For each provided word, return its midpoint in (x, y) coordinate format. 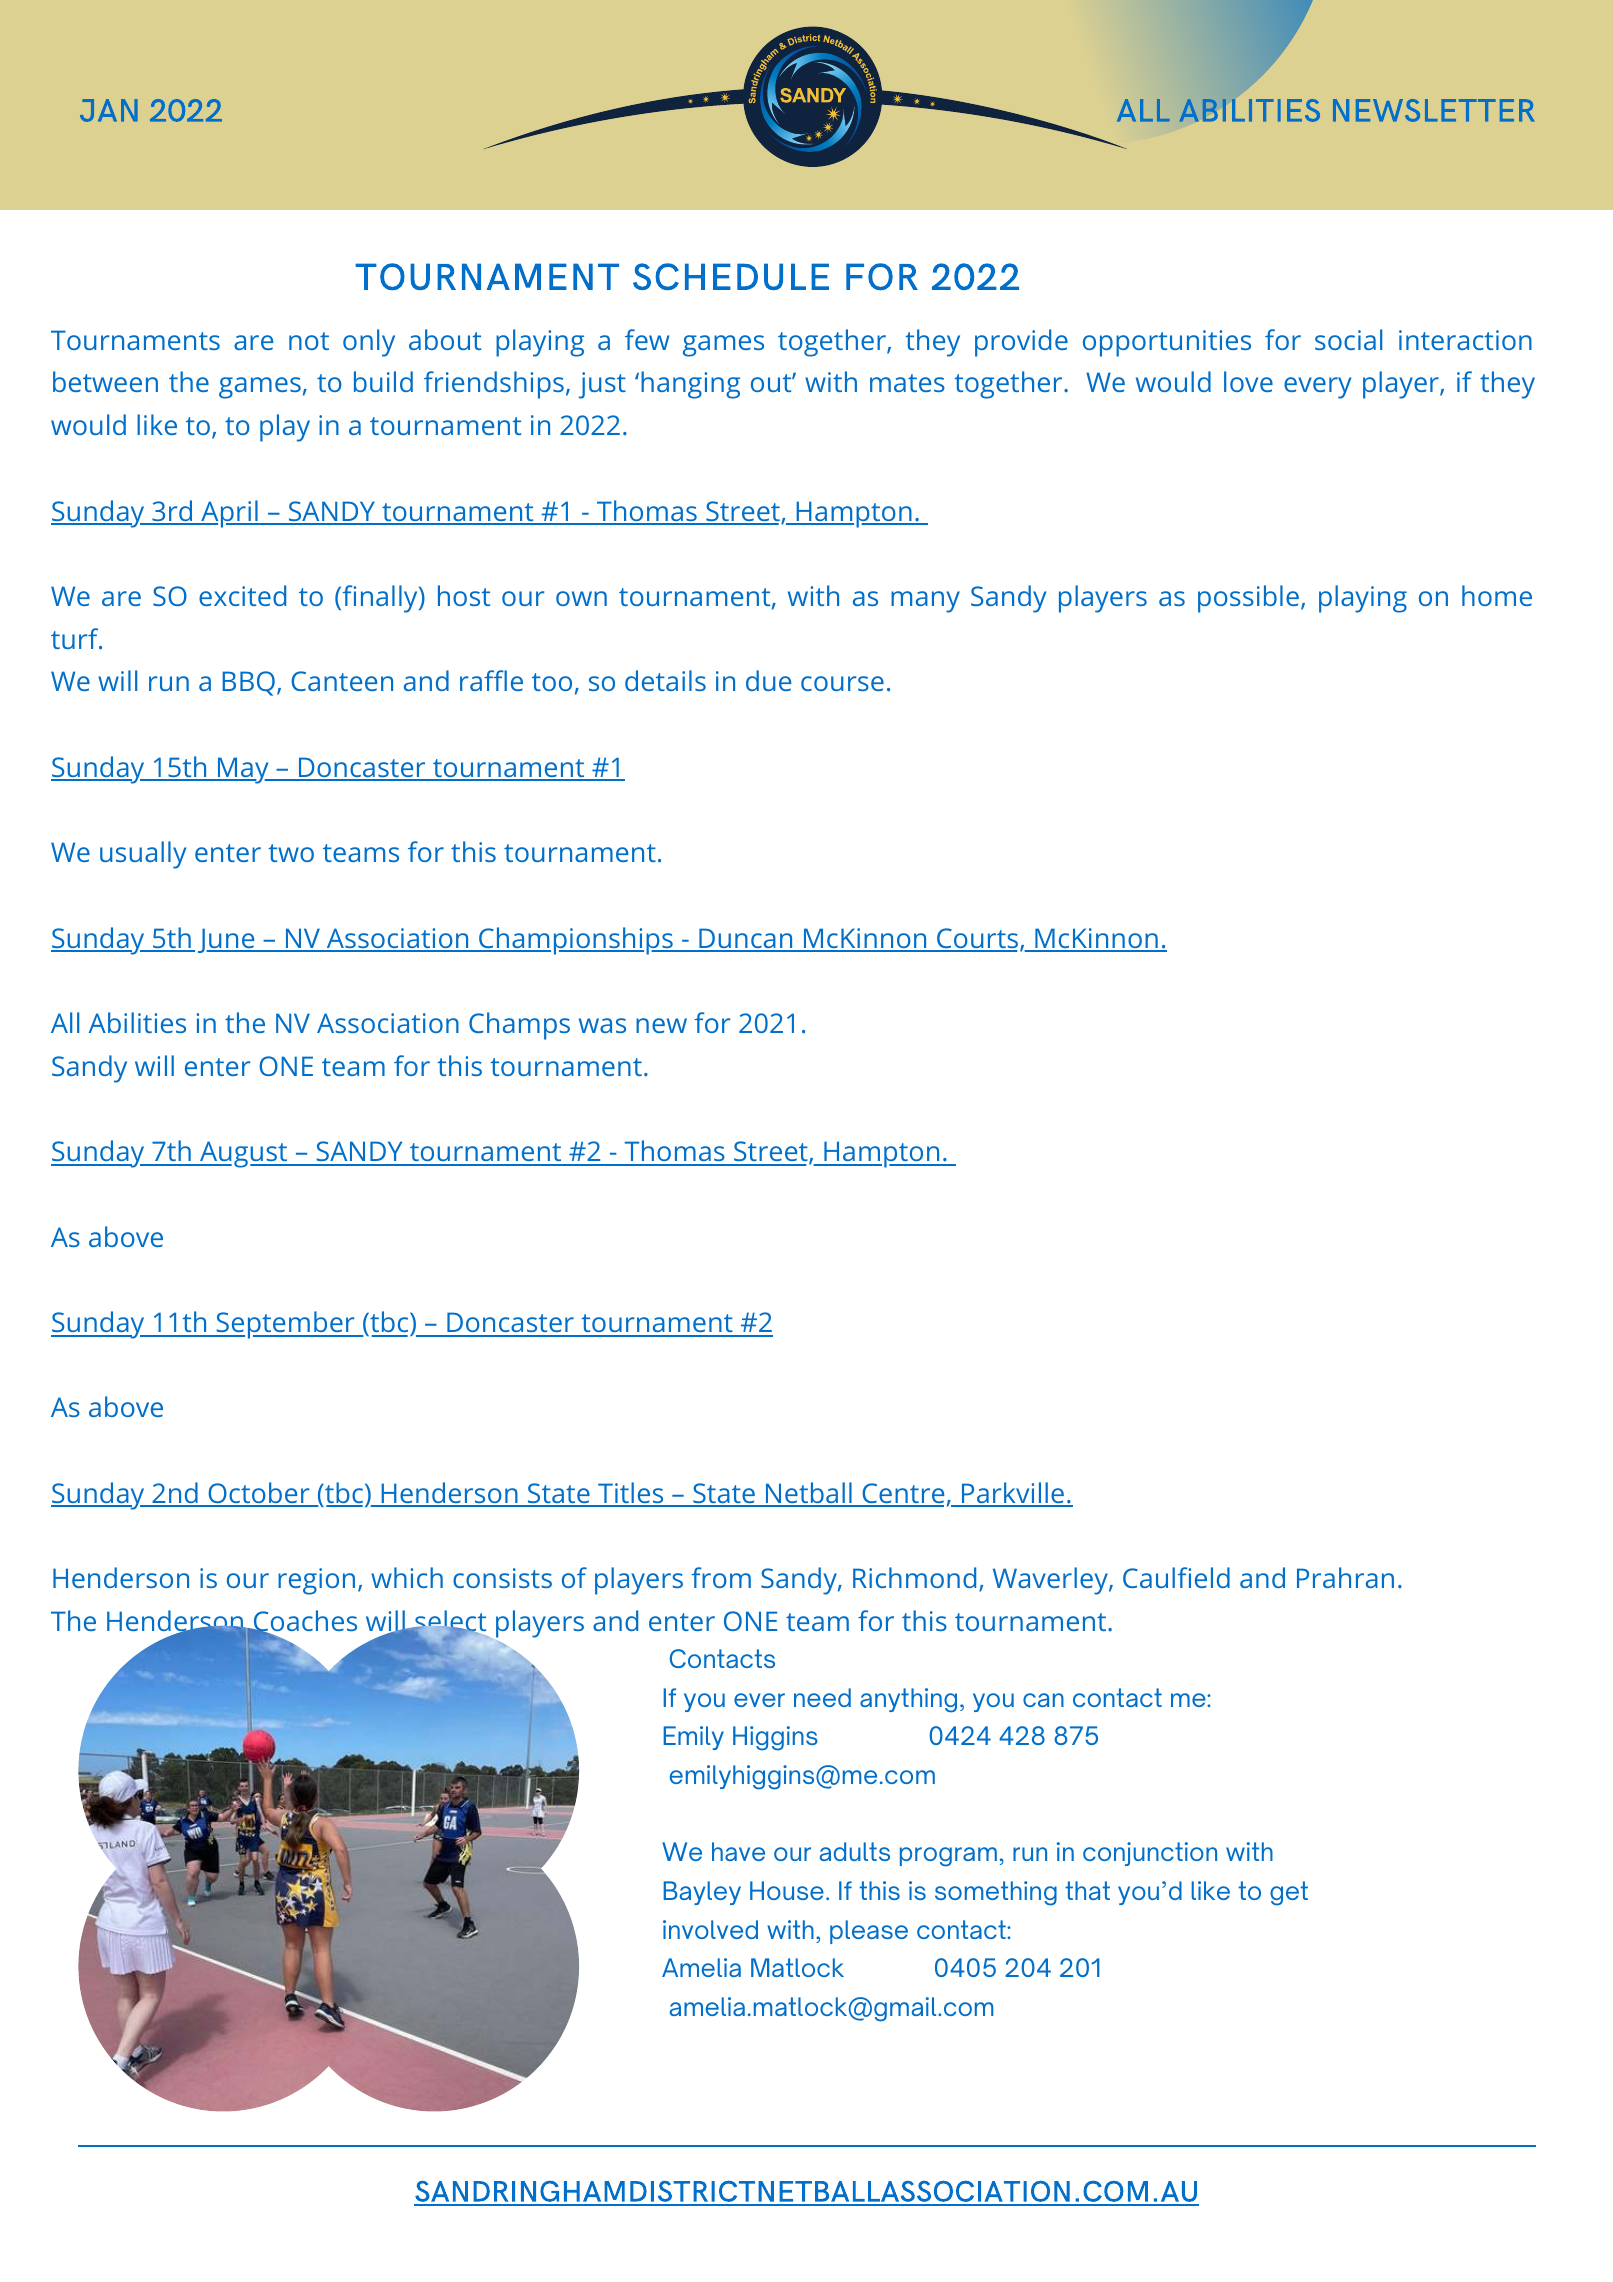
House (787, 1890)
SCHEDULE (731, 276)
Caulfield (1176, 1577)
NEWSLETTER (1434, 110)
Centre (902, 1494)
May (243, 770)
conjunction (1150, 1854)
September (285, 1325)
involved (710, 1929)
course (842, 683)
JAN (109, 110)
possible (1248, 599)
